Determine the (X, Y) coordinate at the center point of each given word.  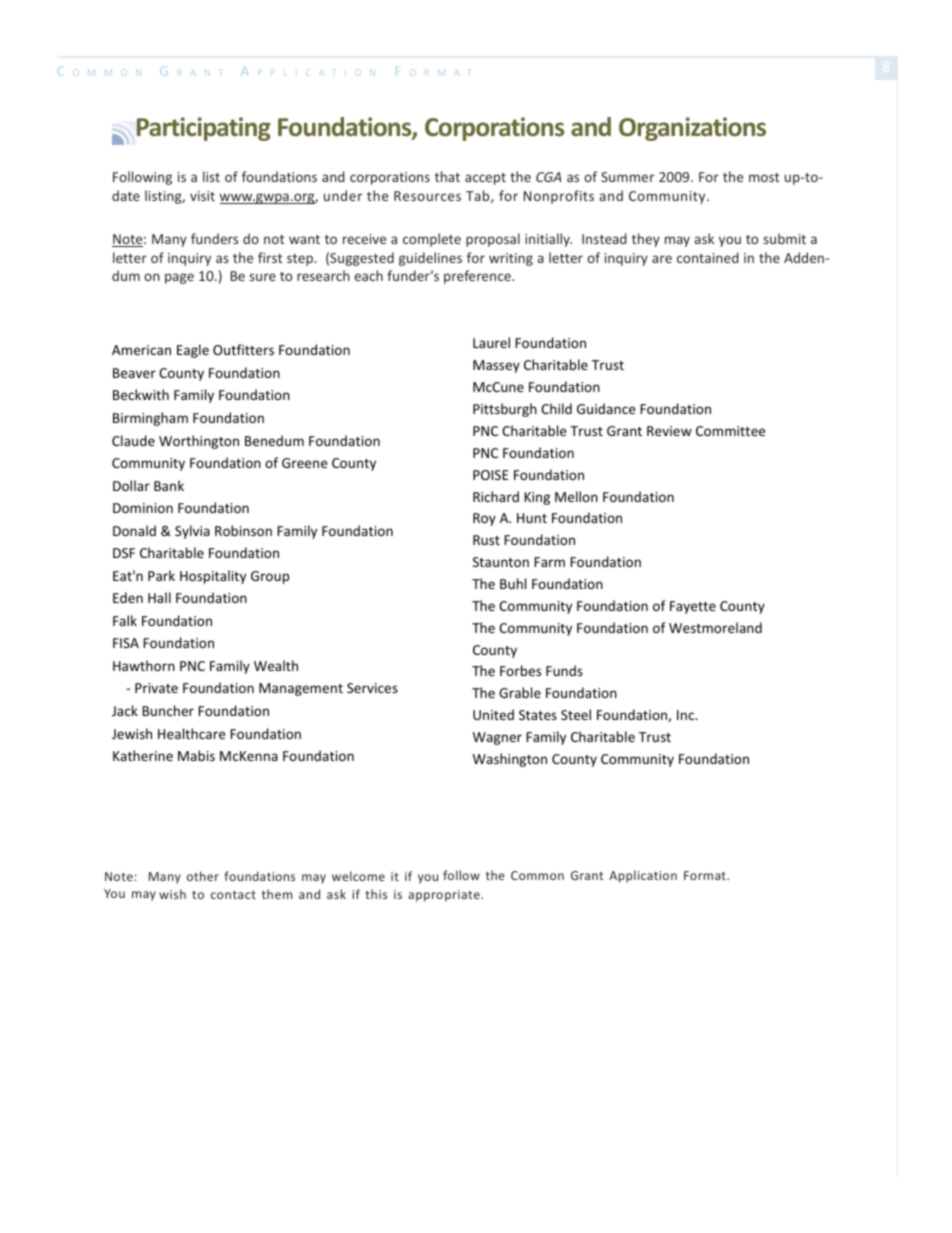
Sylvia (192, 532)
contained (708, 257)
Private (156, 688)
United (493, 714)
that (447, 176)
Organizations (692, 129)
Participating (204, 129)
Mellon (576, 496)
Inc (687, 715)
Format (706, 875)
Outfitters (243, 349)
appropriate (445, 896)
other (203, 876)
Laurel (491, 342)
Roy (484, 519)
